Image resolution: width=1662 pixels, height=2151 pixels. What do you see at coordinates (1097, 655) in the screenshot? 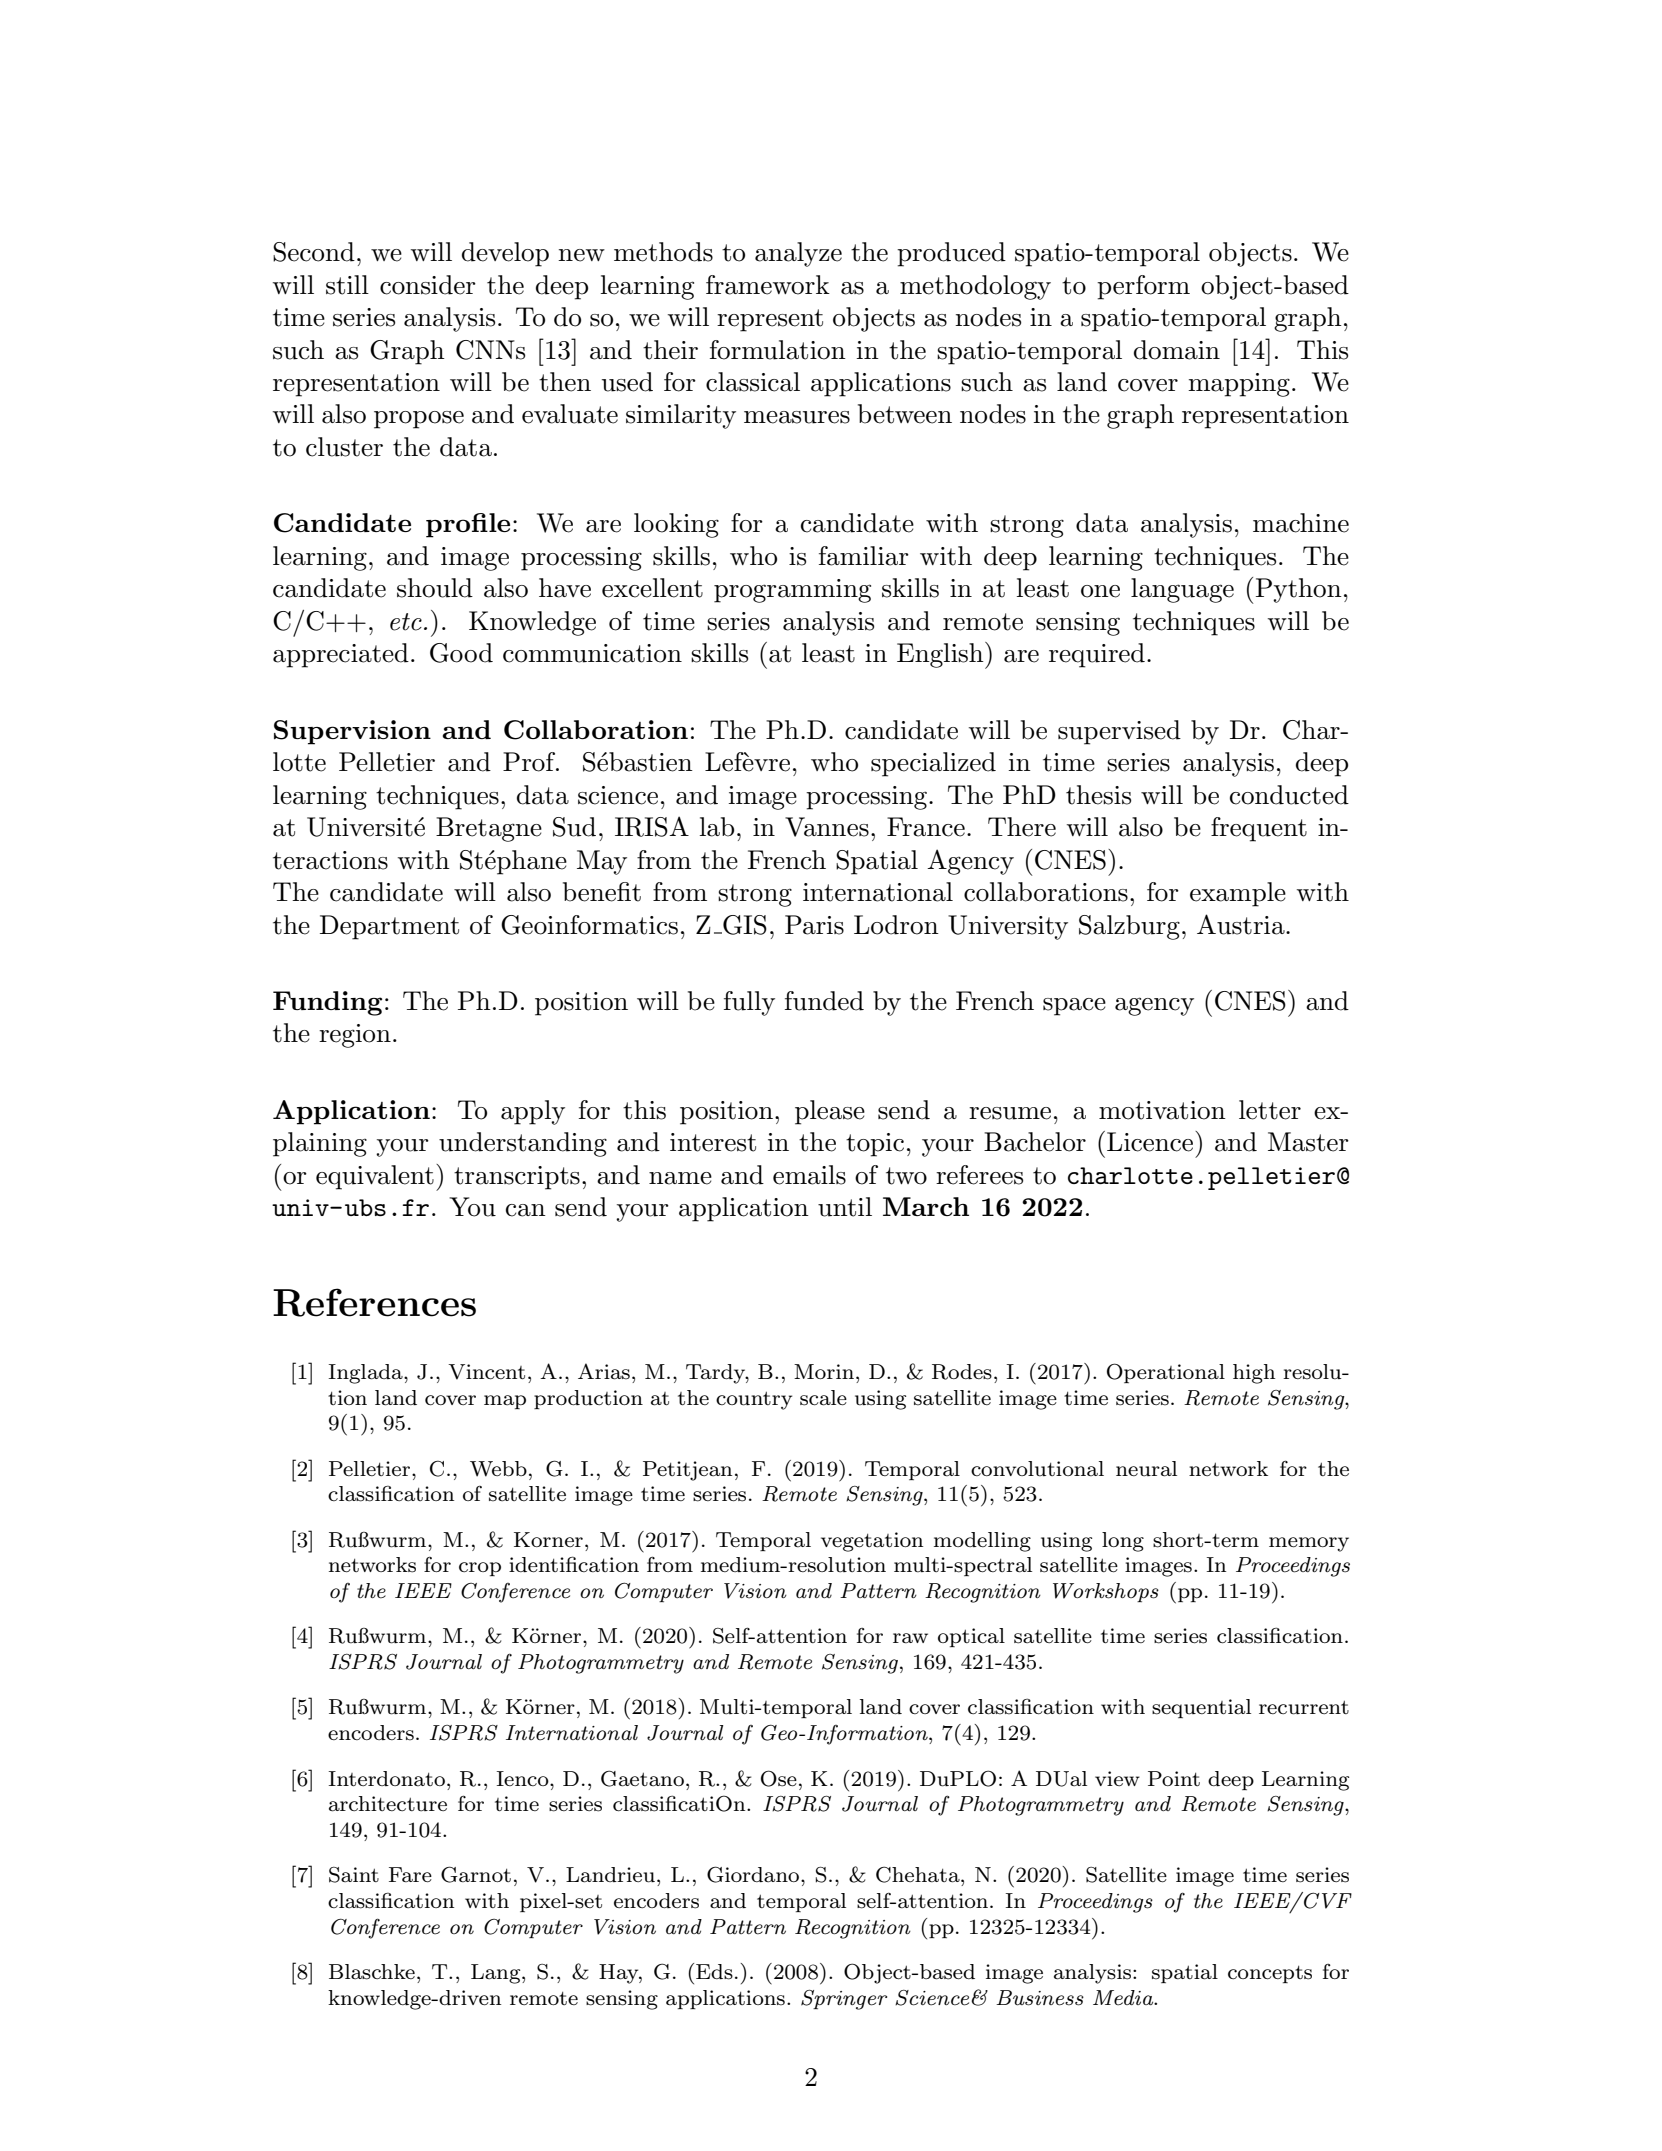
I see `required` at bounding box center [1097, 655].
